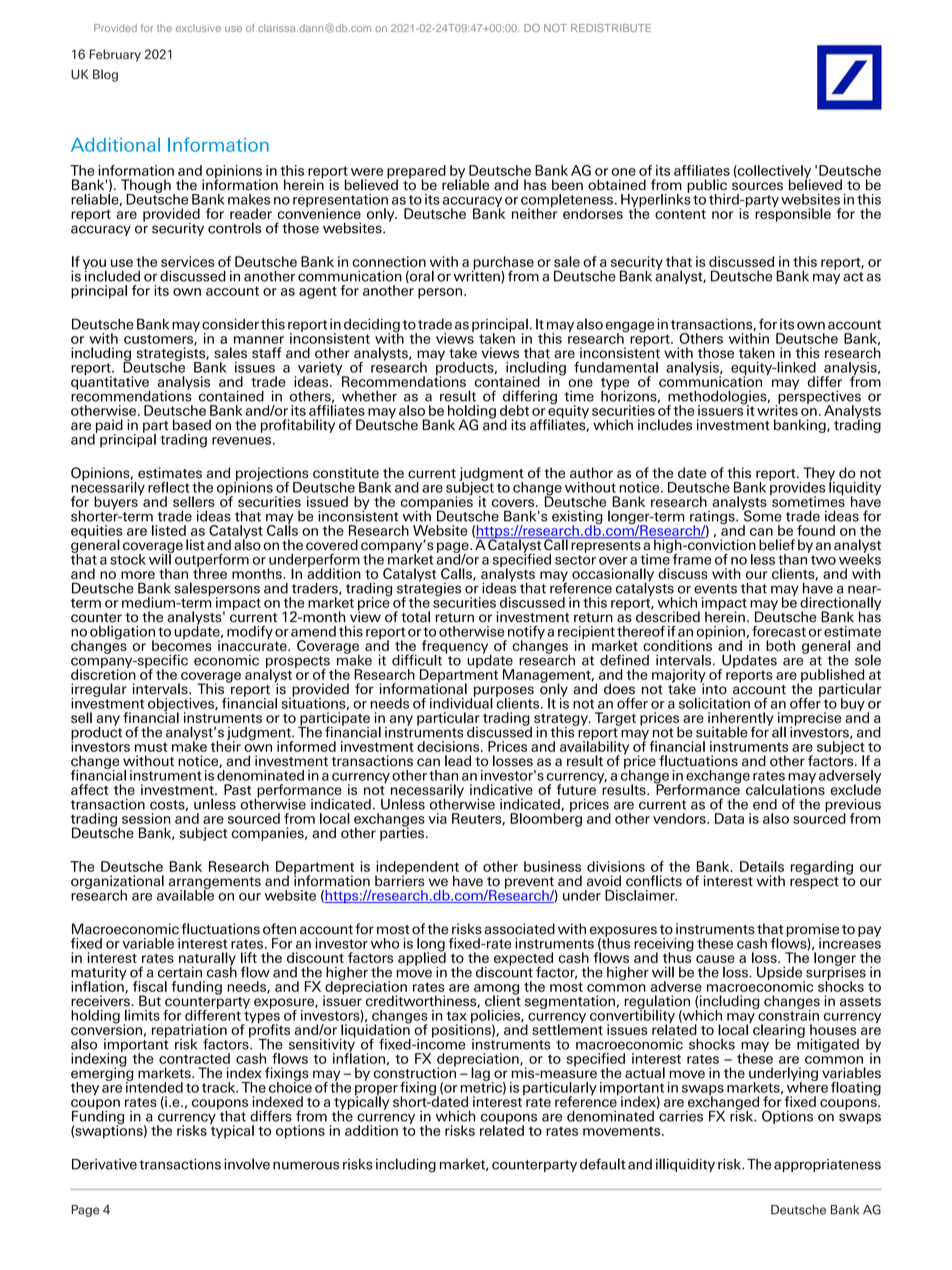 Image resolution: width=952 pixels, height=1270 pixels. I want to click on where, so click(807, 1086).
